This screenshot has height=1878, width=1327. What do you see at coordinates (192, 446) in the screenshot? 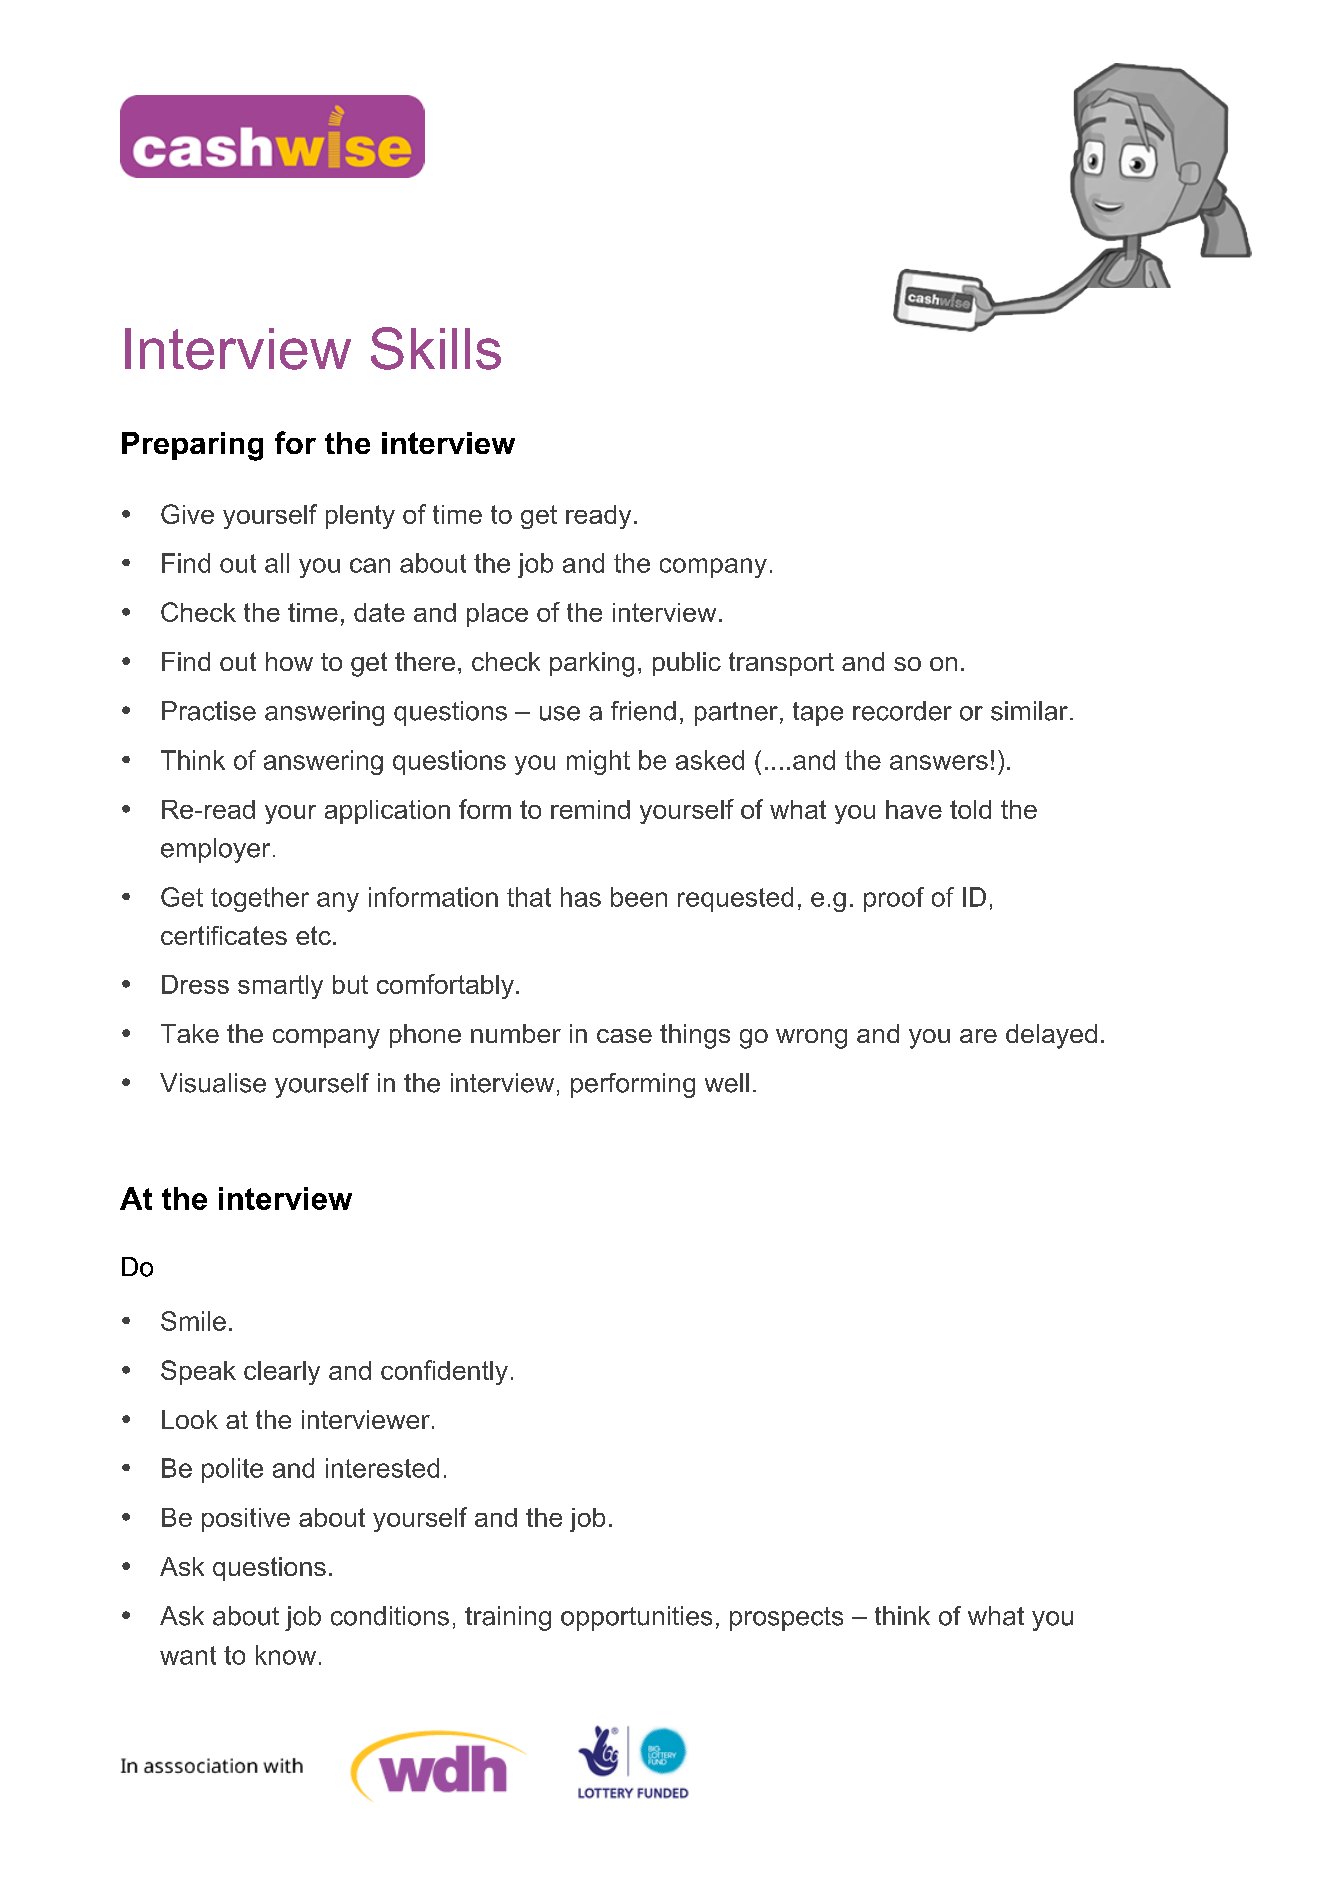
I see `Preparing` at bounding box center [192, 446].
